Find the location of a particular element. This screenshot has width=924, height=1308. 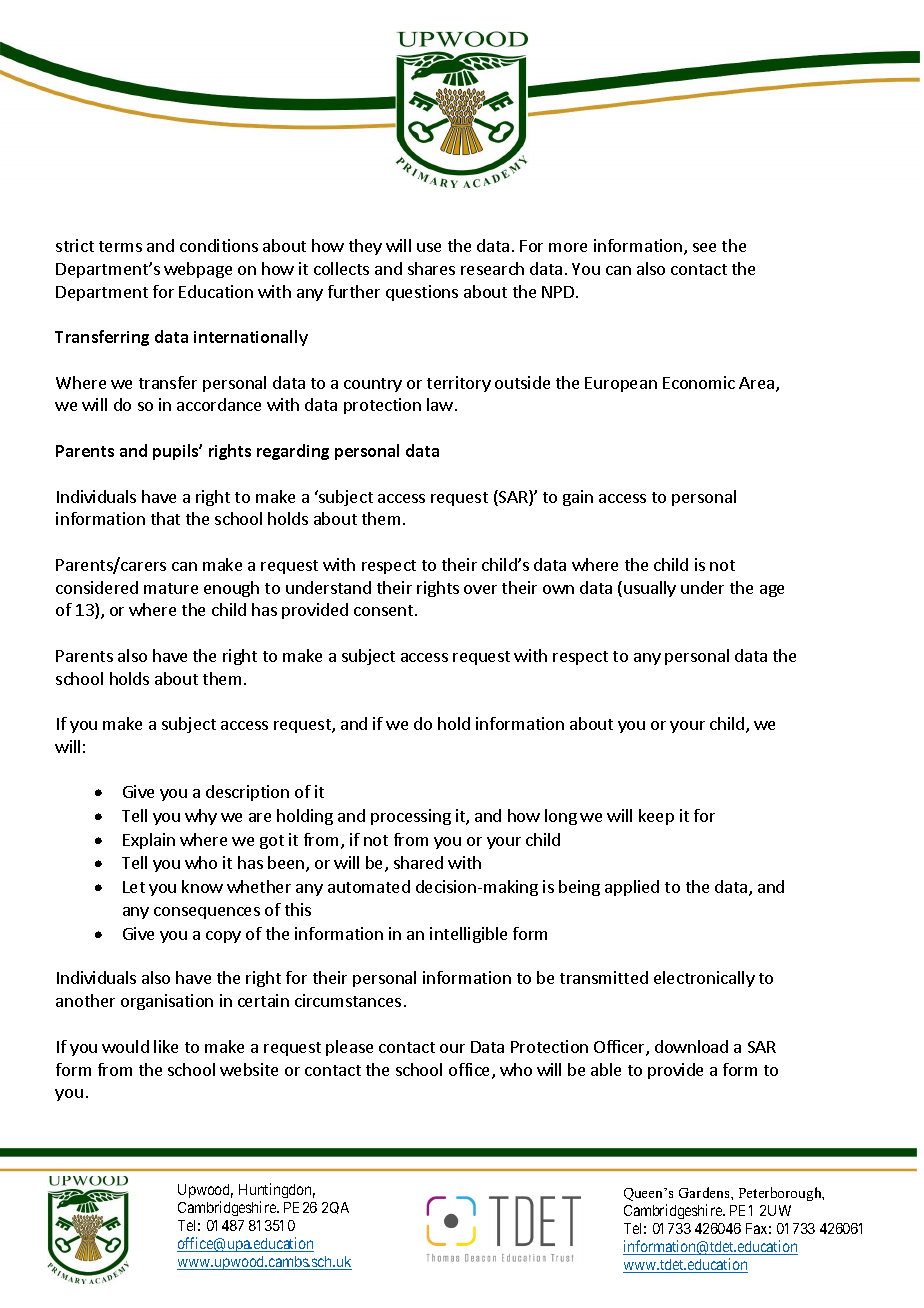

law is located at coordinates (440, 404).
